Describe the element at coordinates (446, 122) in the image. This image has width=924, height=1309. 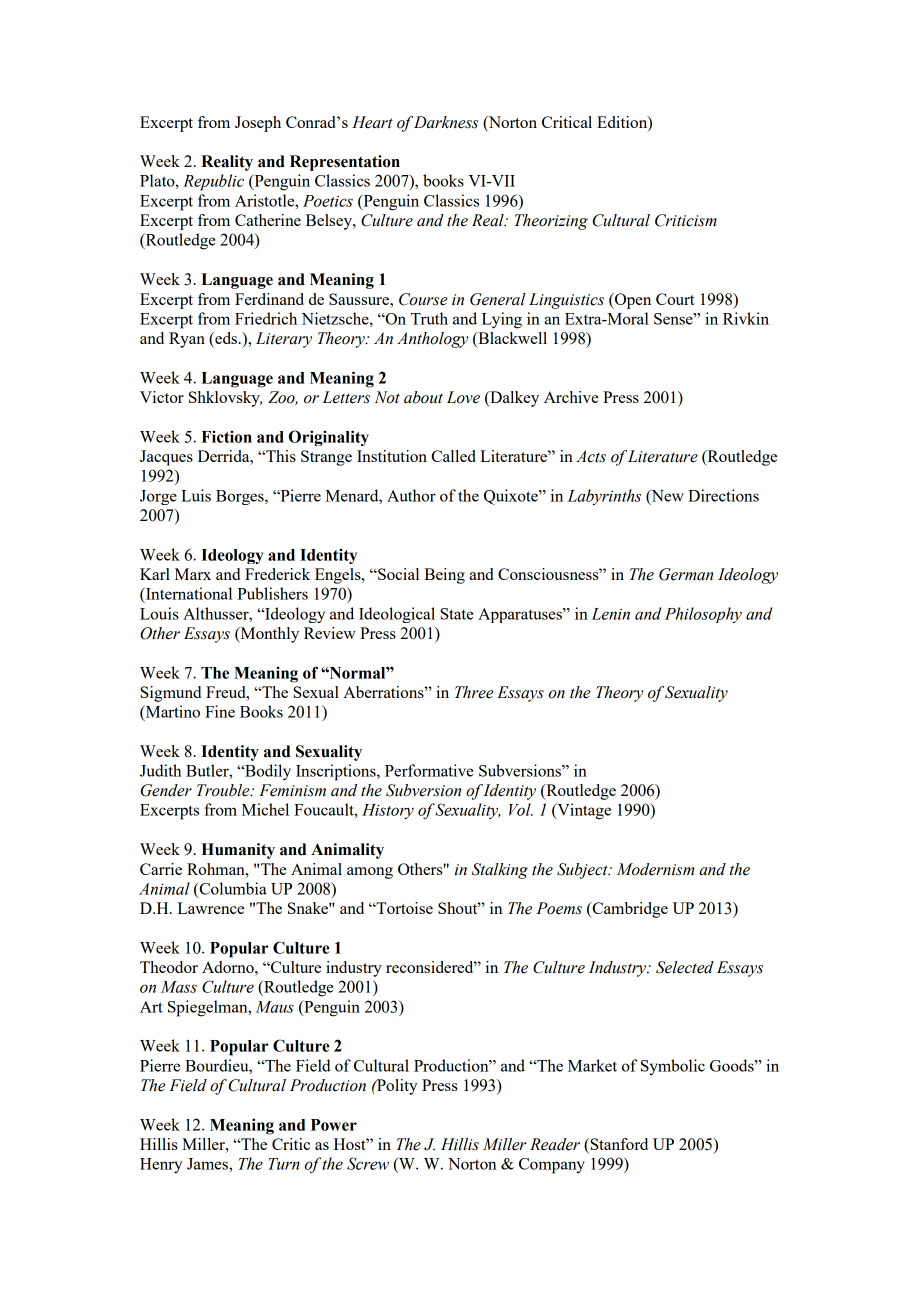
I see `Darkness` at that location.
